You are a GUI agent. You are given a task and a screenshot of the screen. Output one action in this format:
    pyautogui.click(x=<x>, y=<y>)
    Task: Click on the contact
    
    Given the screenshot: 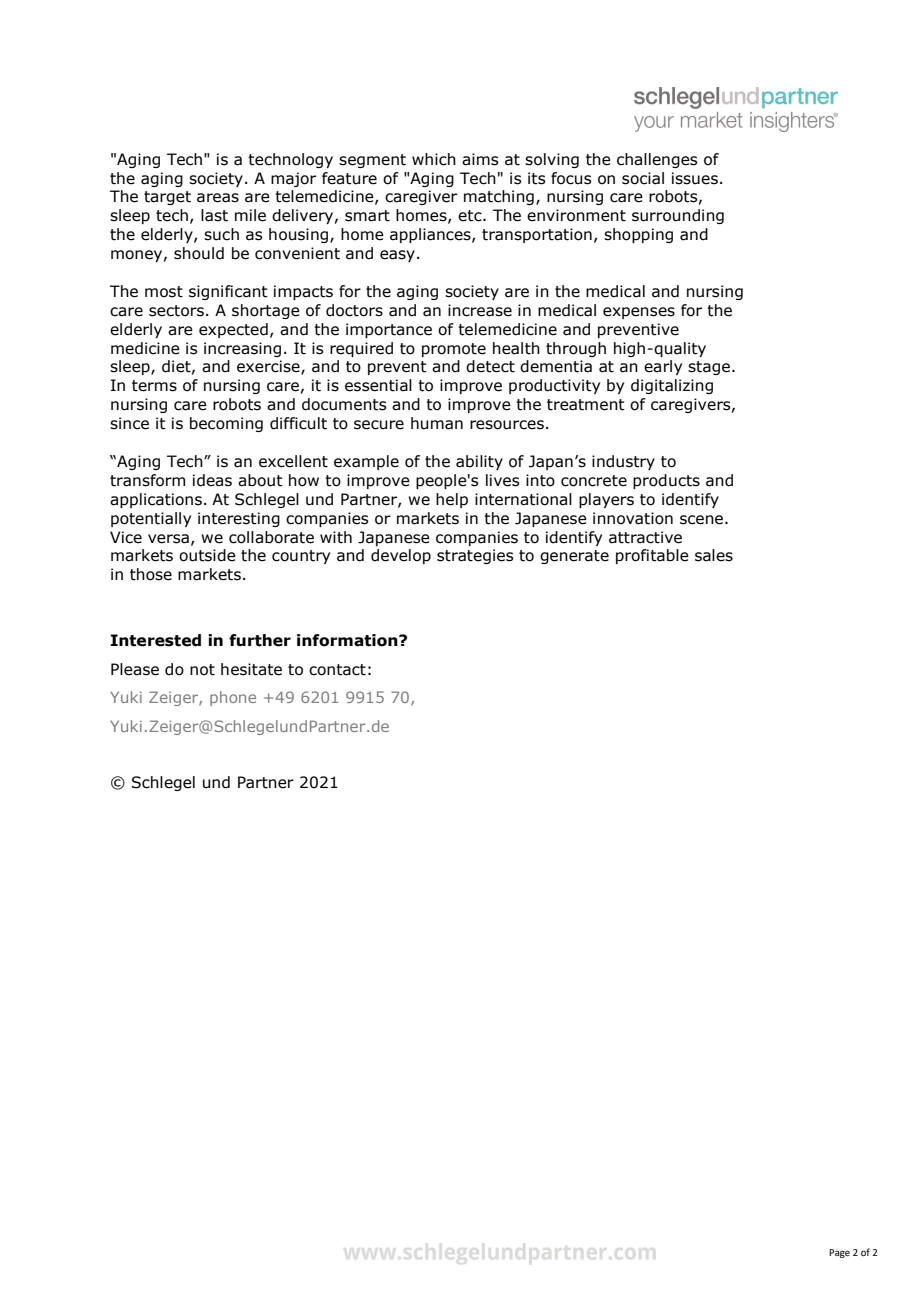 What is the action you would take?
    pyautogui.click(x=337, y=670)
